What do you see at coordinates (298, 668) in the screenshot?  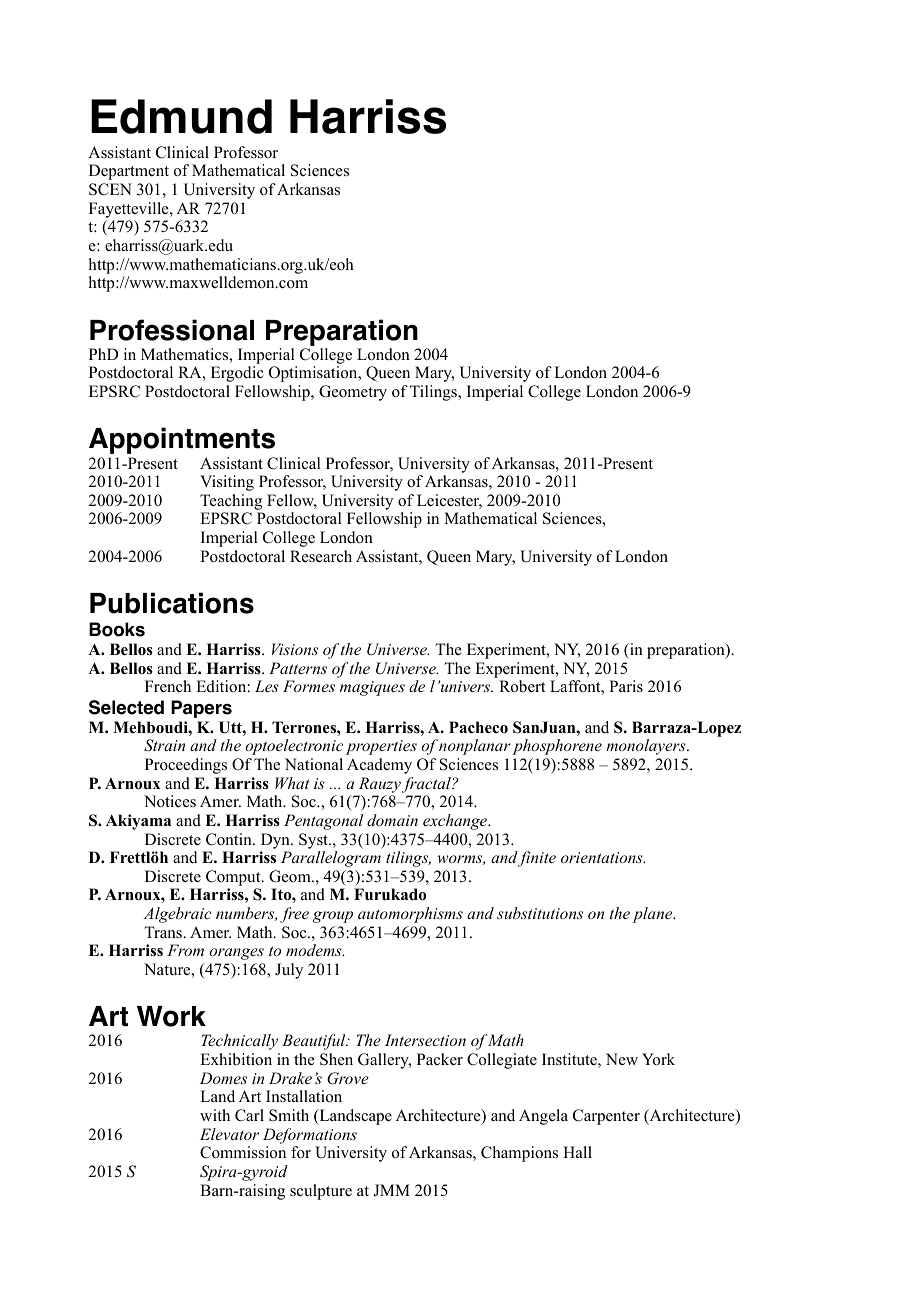 I see `Patterns` at bounding box center [298, 668].
